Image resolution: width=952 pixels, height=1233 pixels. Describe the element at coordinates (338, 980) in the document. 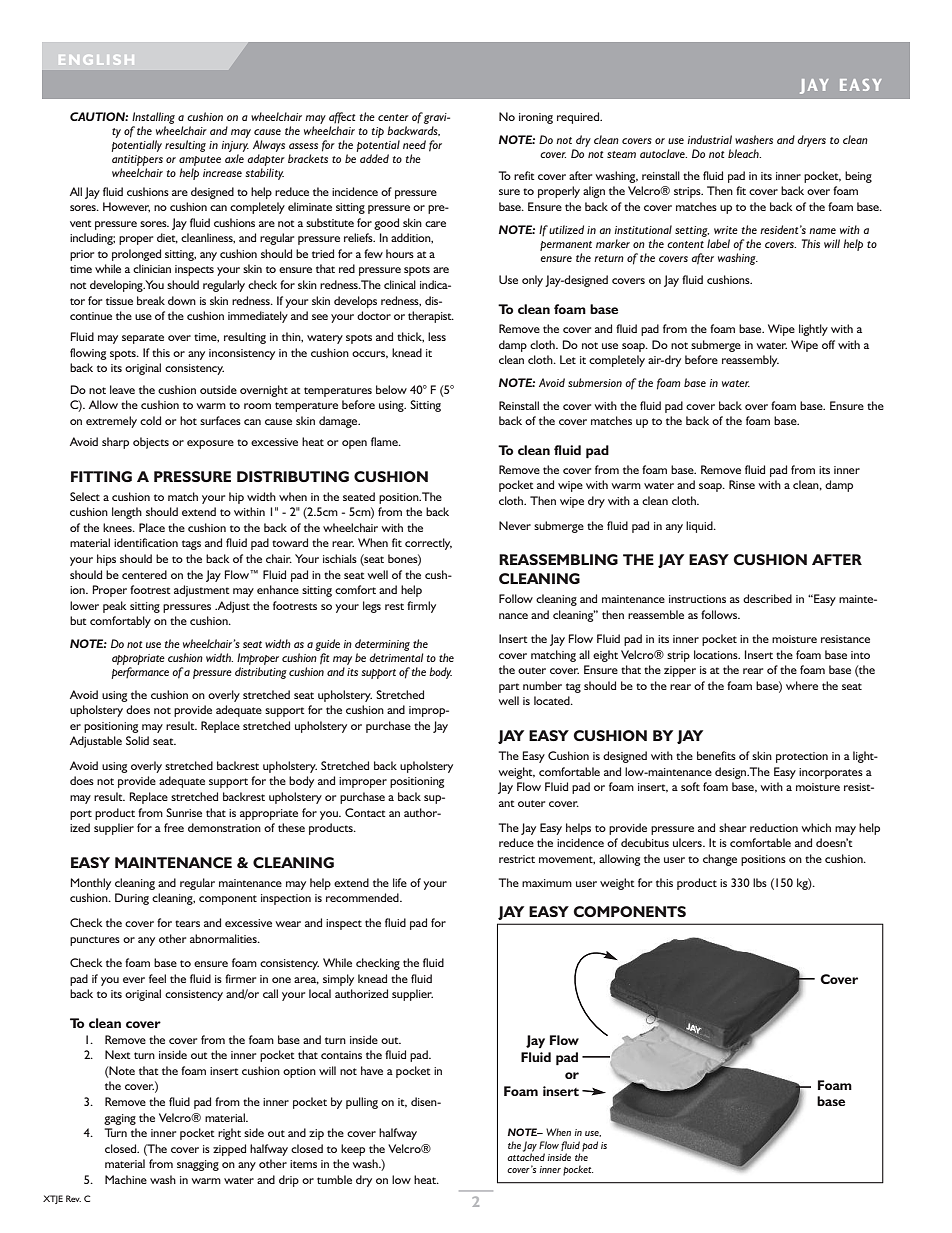

I see `simply` at that location.
